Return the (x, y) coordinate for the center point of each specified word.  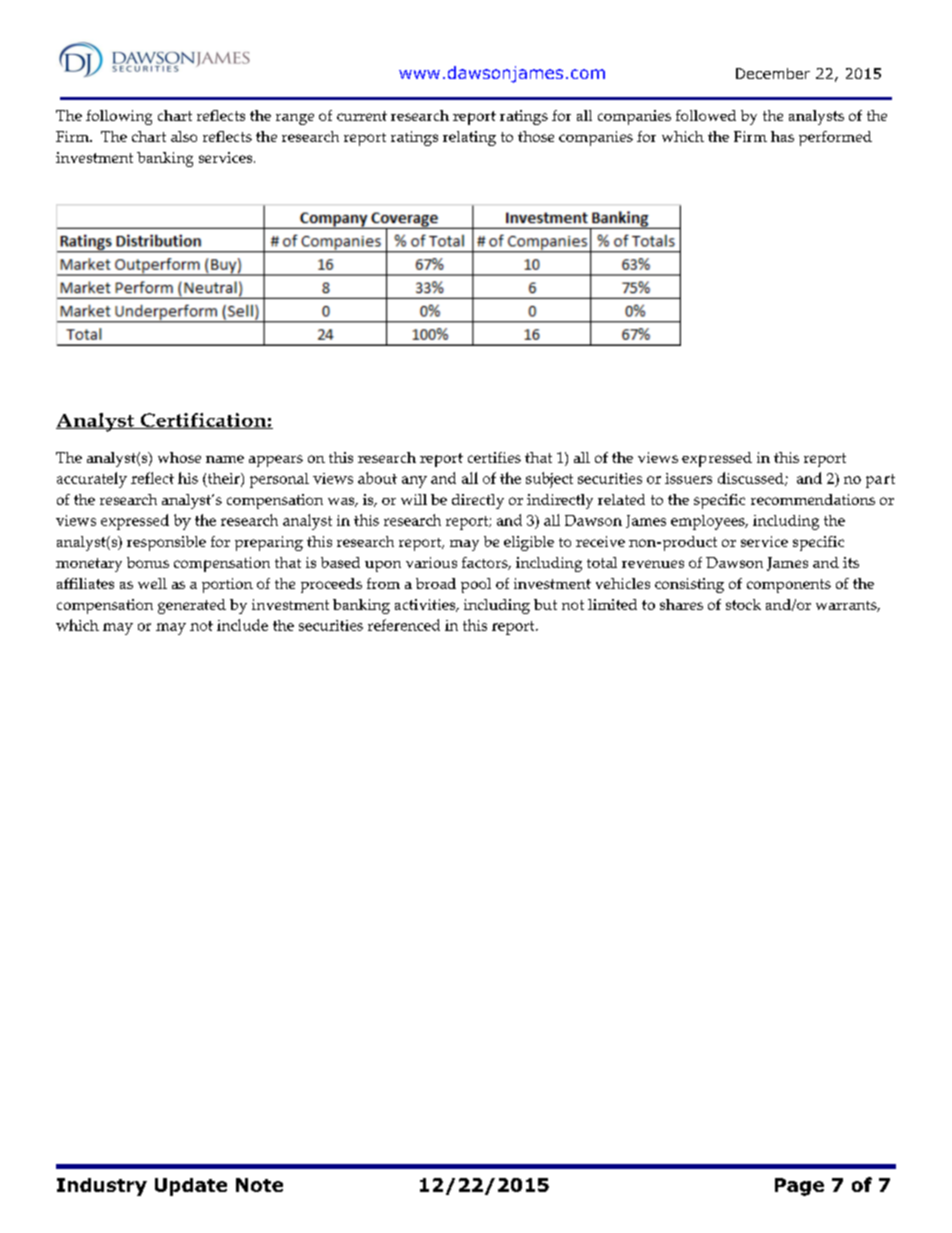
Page (799, 1187)
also (184, 136)
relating (469, 138)
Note (259, 1185)
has (782, 136)
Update (191, 1187)
